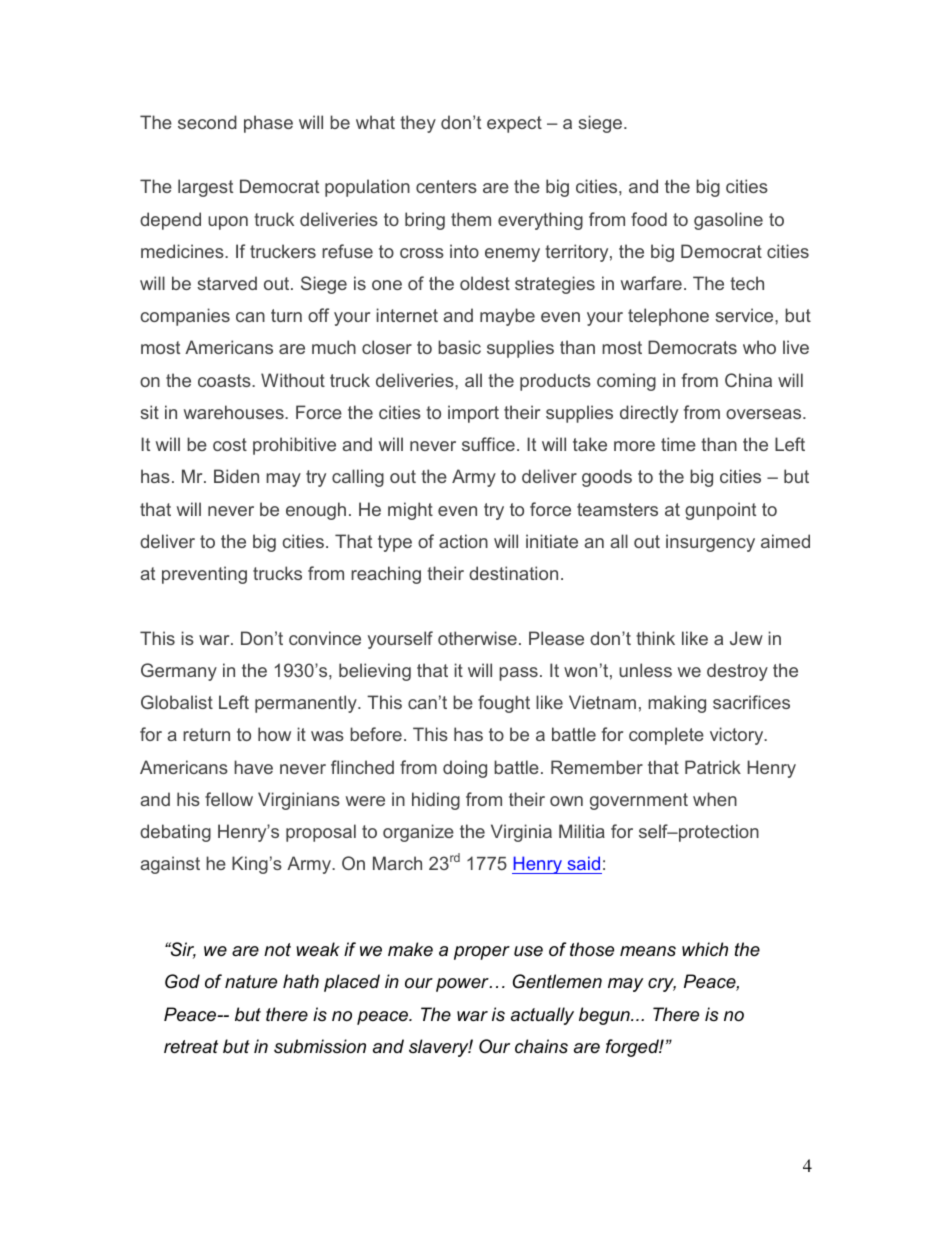 Image resolution: width=952 pixels, height=1233 pixels. I want to click on convince, so click(325, 638).
